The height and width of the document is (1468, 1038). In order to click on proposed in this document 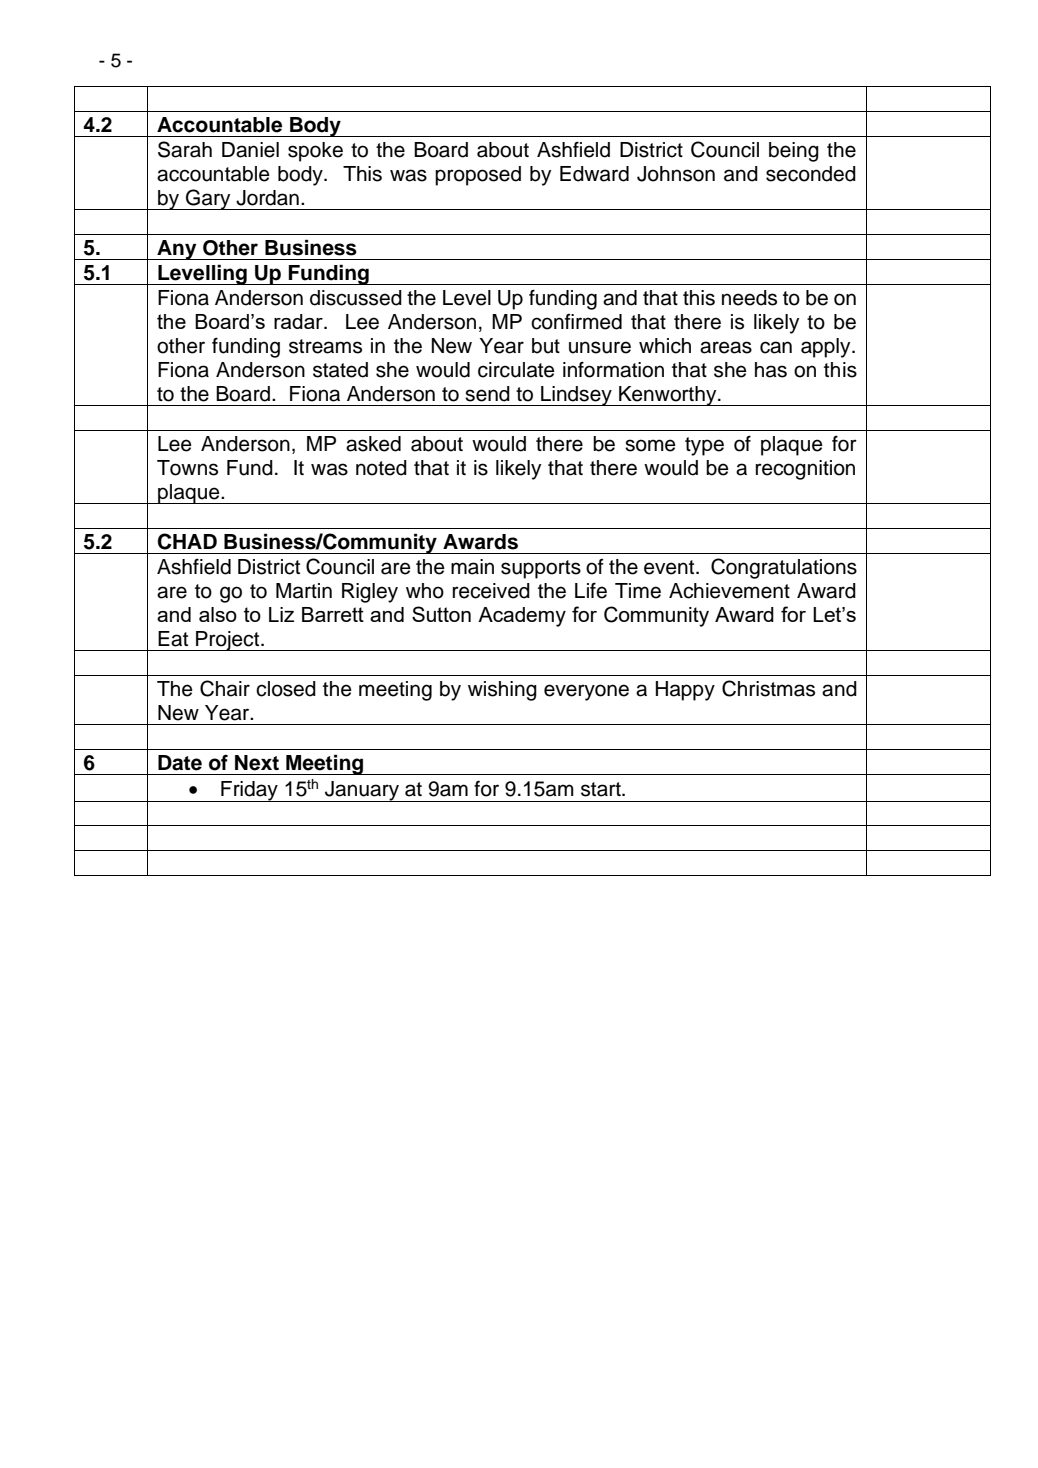, I will do `click(478, 176)`.
